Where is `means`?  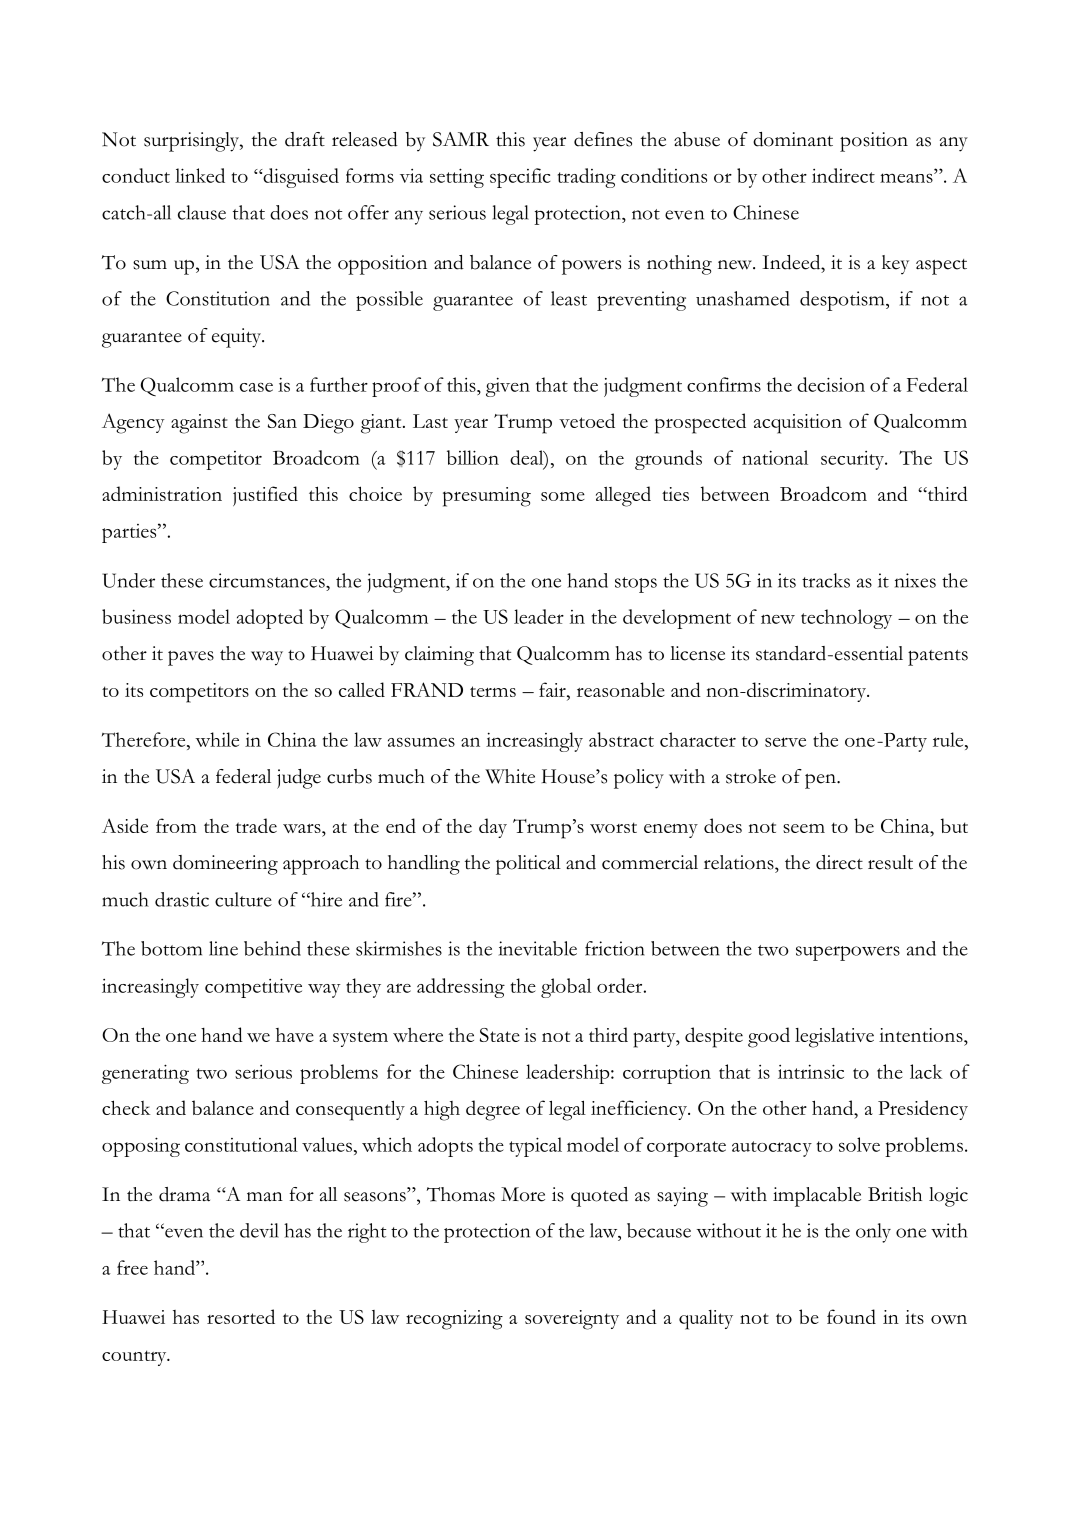
means is located at coordinates (907, 178).
